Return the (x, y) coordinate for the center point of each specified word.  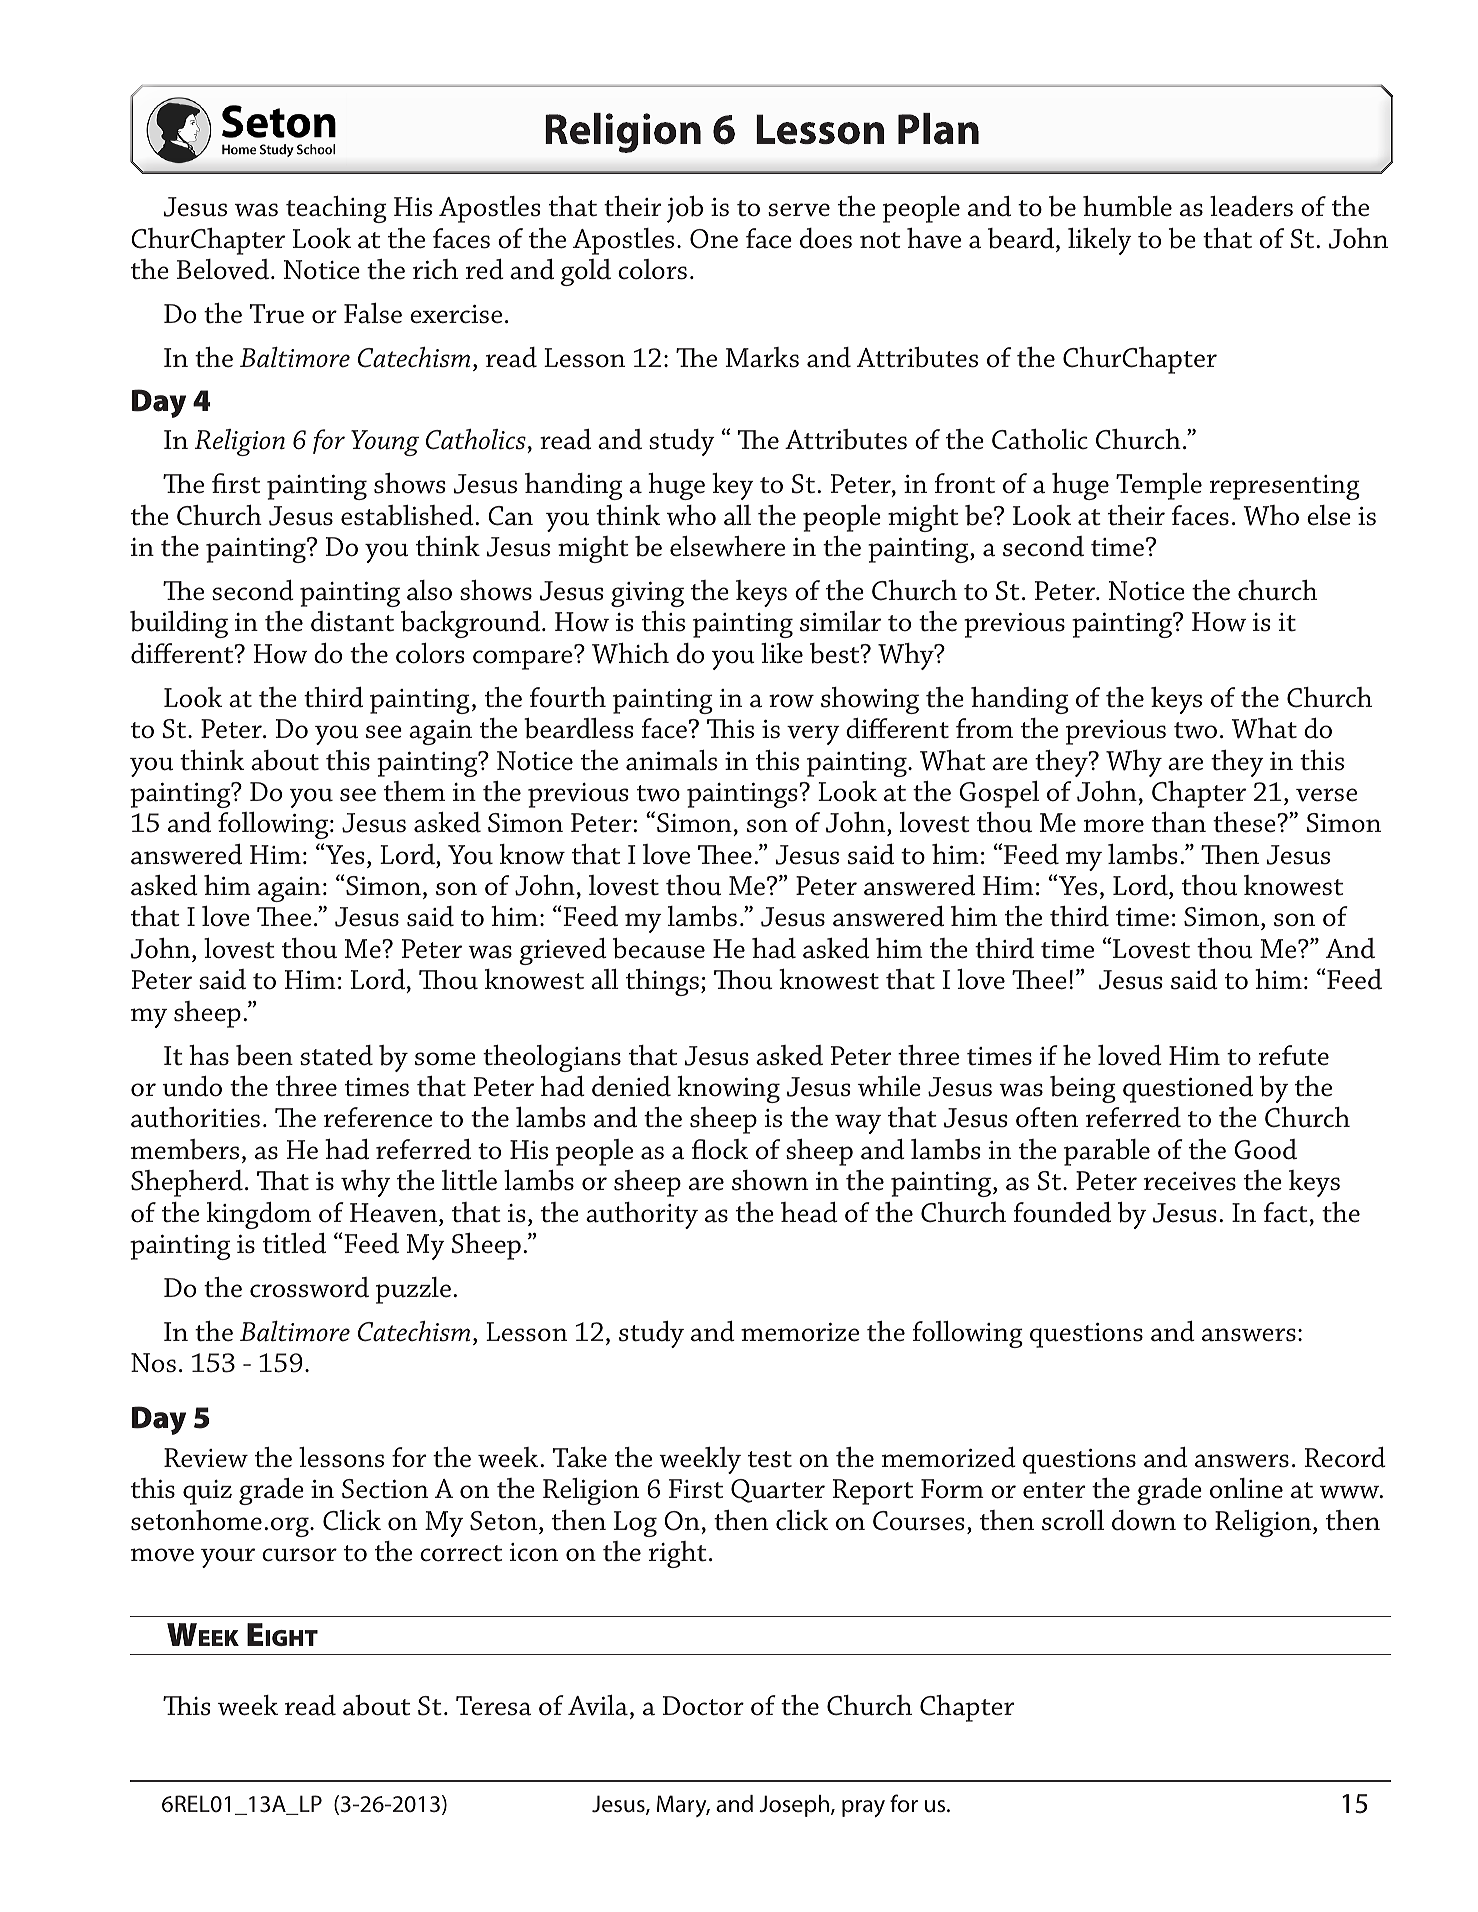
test (770, 1459)
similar (840, 621)
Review (206, 1458)
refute (1294, 1055)
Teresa (494, 1706)
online (1246, 1488)
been (264, 1055)
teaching (336, 209)
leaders (1251, 206)
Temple (1159, 486)
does (826, 238)
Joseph (794, 1806)
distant (352, 621)
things (662, 982)
